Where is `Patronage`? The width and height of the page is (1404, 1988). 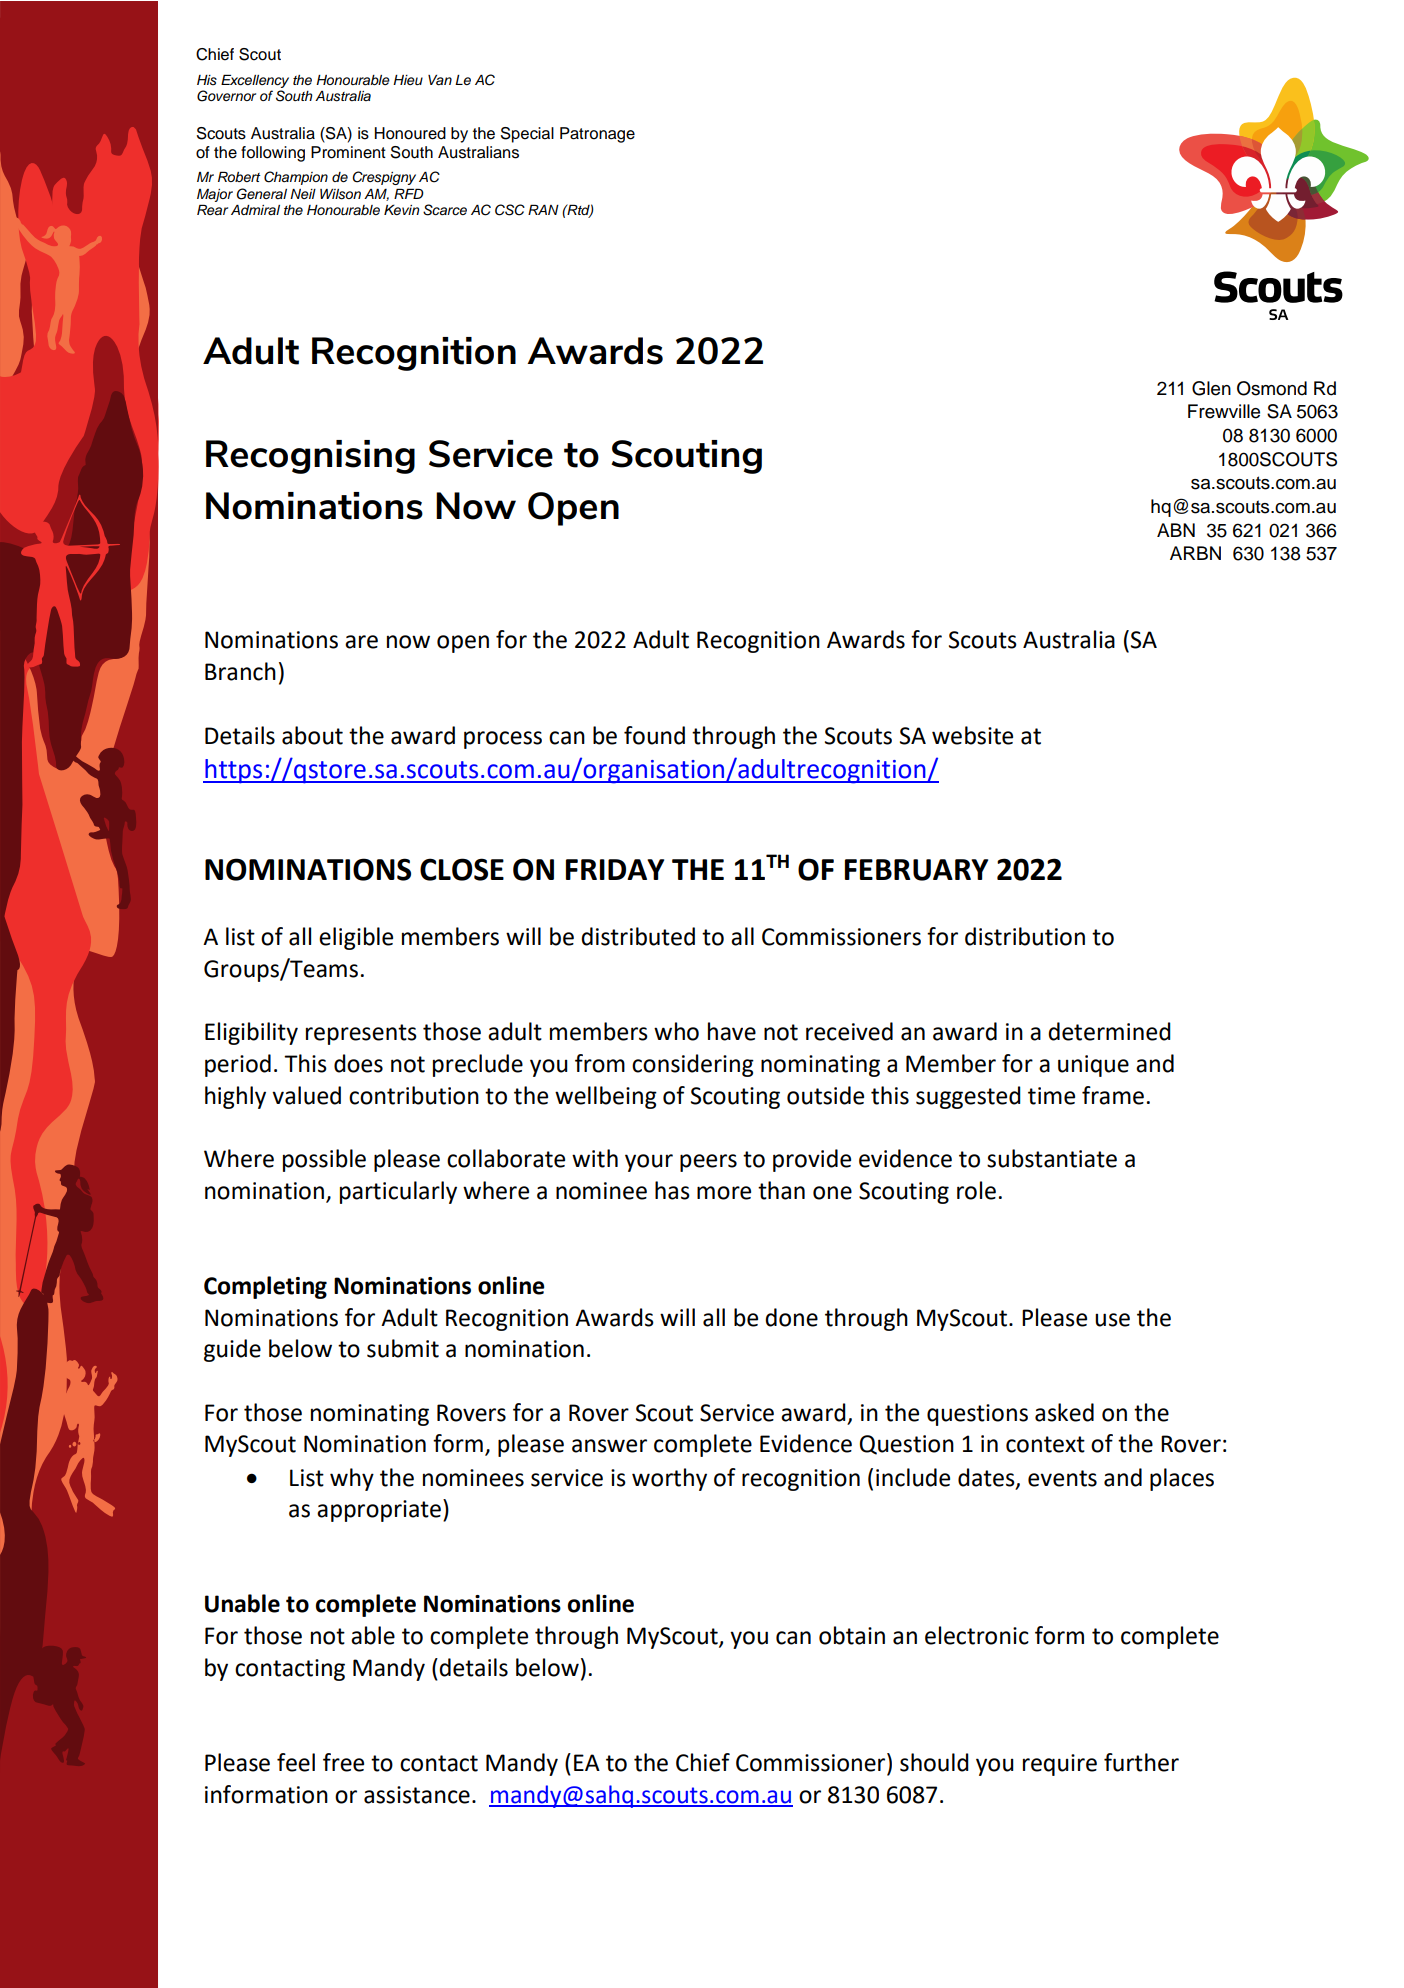
Patronage is located at coordinates (597, 135).
